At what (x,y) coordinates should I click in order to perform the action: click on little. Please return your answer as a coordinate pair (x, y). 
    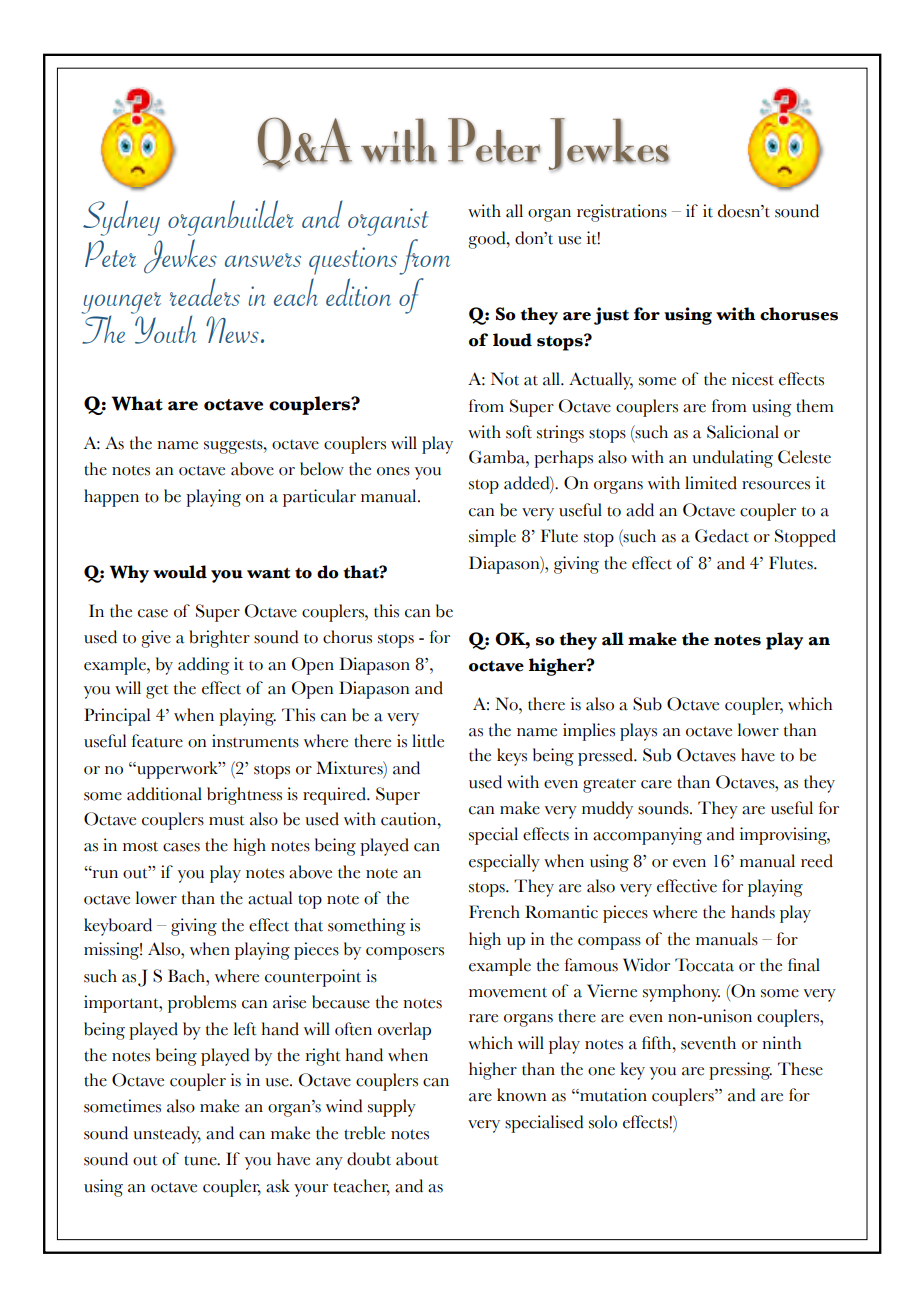
    Looking at the image, I should click on (428, 741).
